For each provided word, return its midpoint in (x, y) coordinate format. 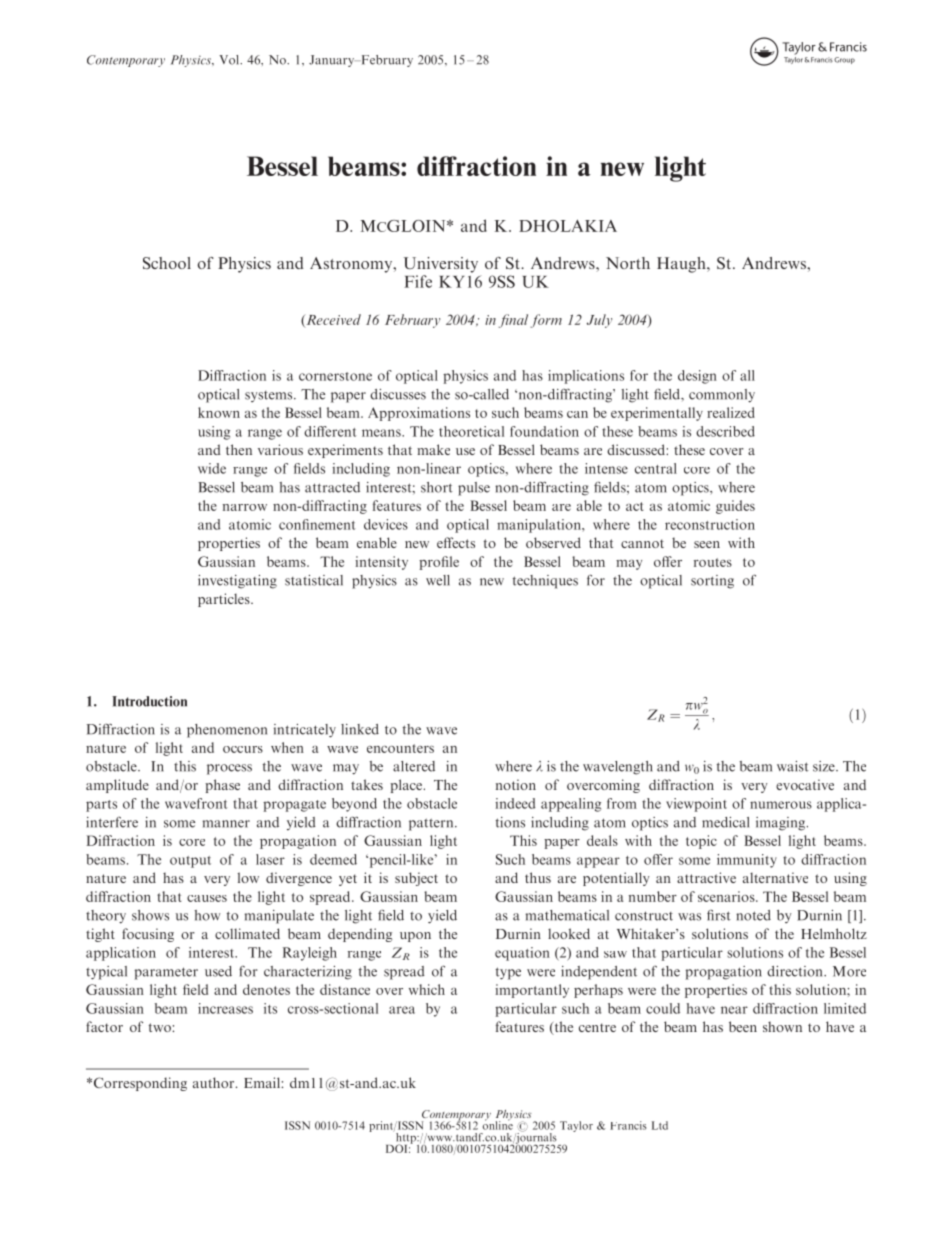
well (438, 580)
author (215, 1082)
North (628, 263)
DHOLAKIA (568, 226)
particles (225, 600)
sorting (712, 582)
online (498, 1124)
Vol (230, 60)
